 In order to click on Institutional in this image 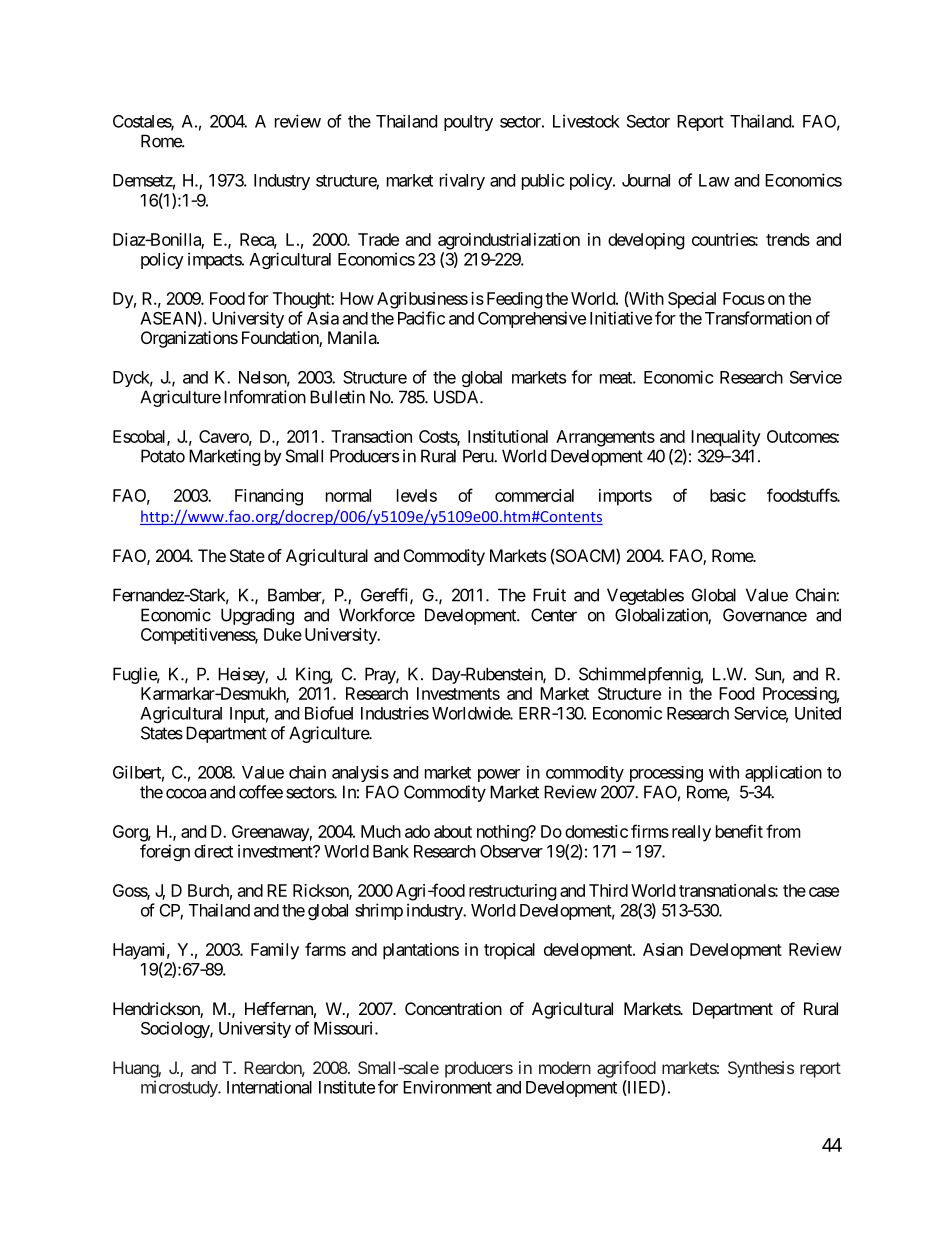, I will do `click(508, 436)`.
